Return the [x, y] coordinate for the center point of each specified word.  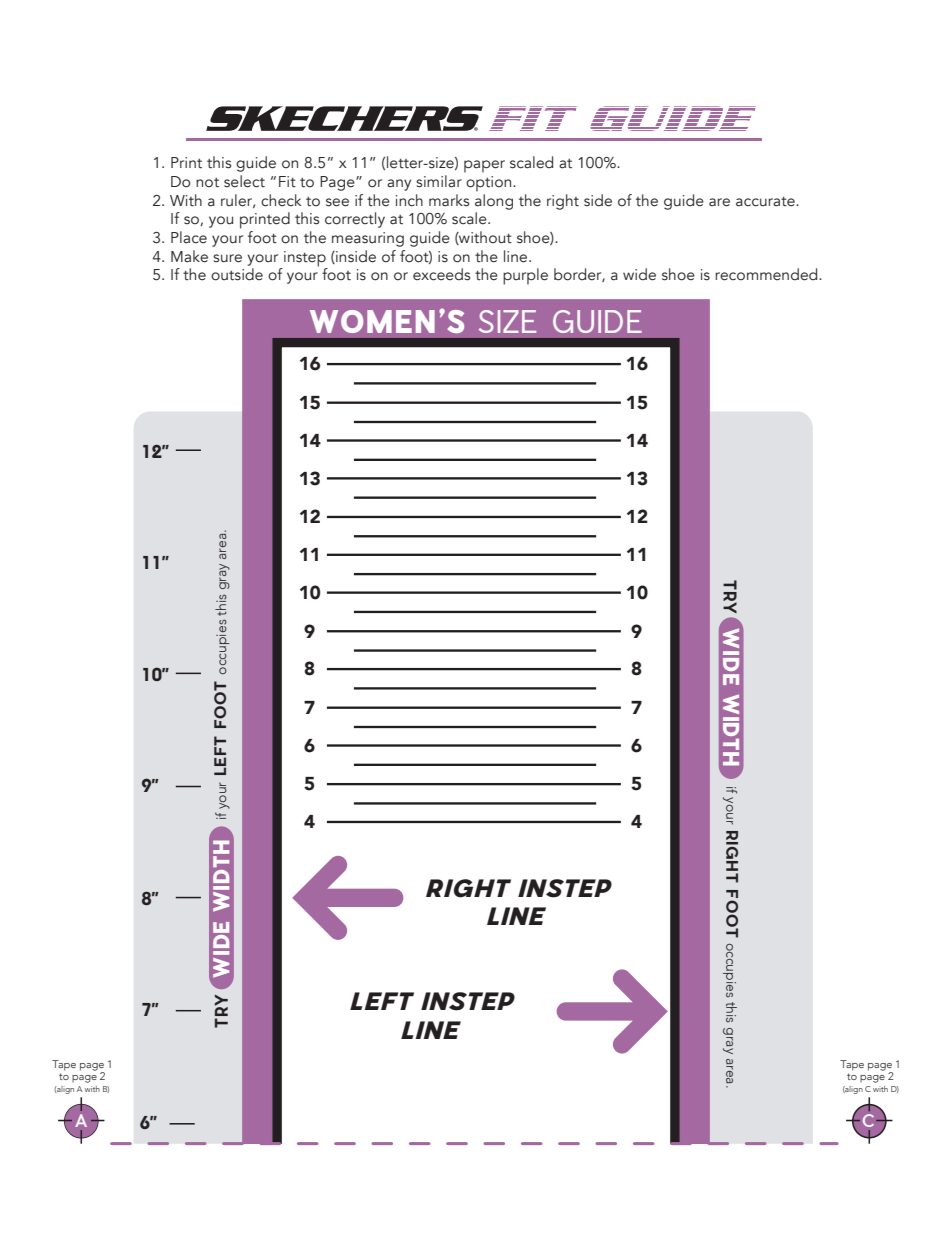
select [244, 181]
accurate [766, 202]
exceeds [441, 274]
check [281, 200]
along [494, 200]
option [490, 184]
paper [484, 166]
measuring [368, 239]
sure [227, 258]
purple [525, 276]
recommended [767, 274]
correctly [355, 220]
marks [449, 200]
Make [189, 256]
